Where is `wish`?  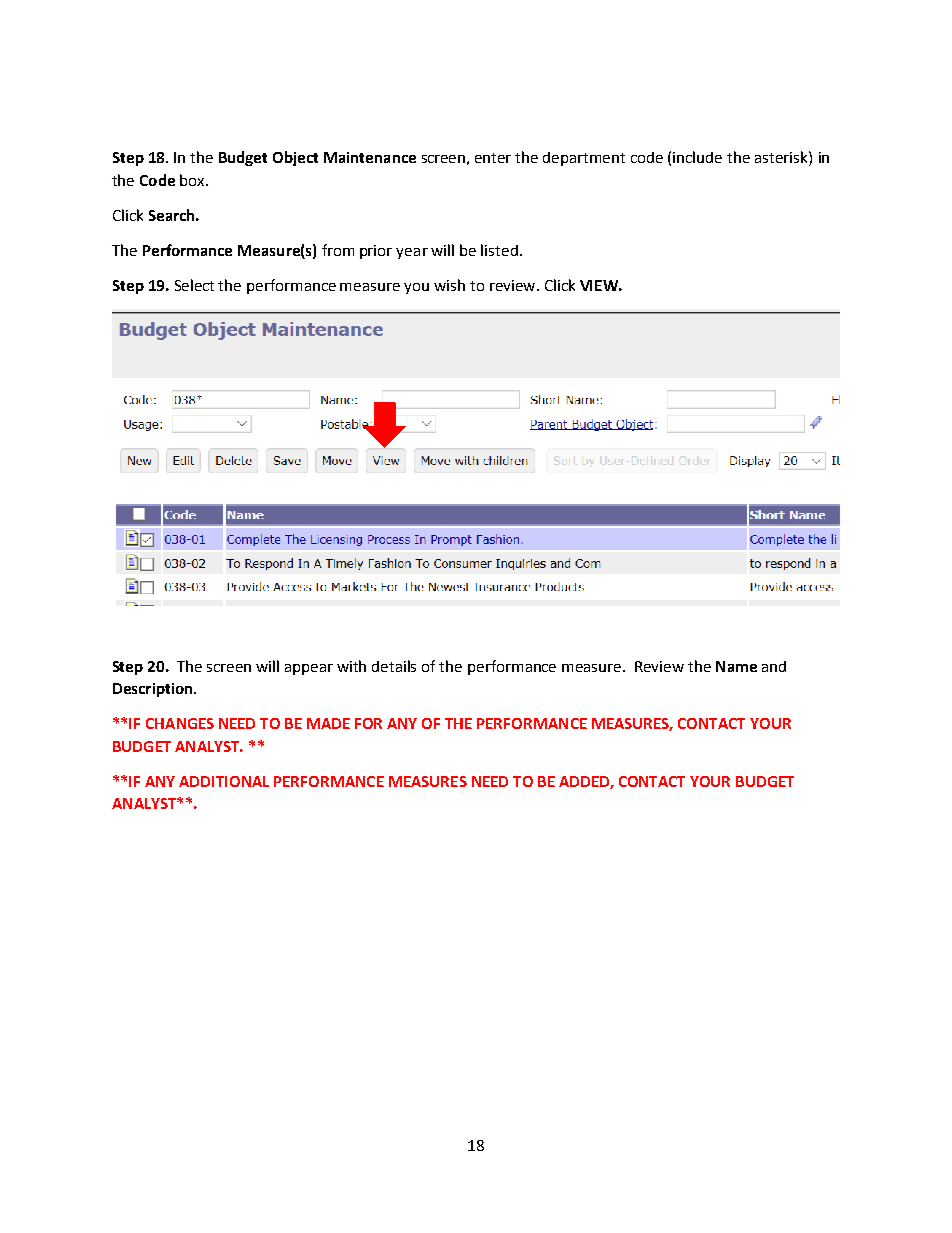 wish is located at coordinates (449, 285).
